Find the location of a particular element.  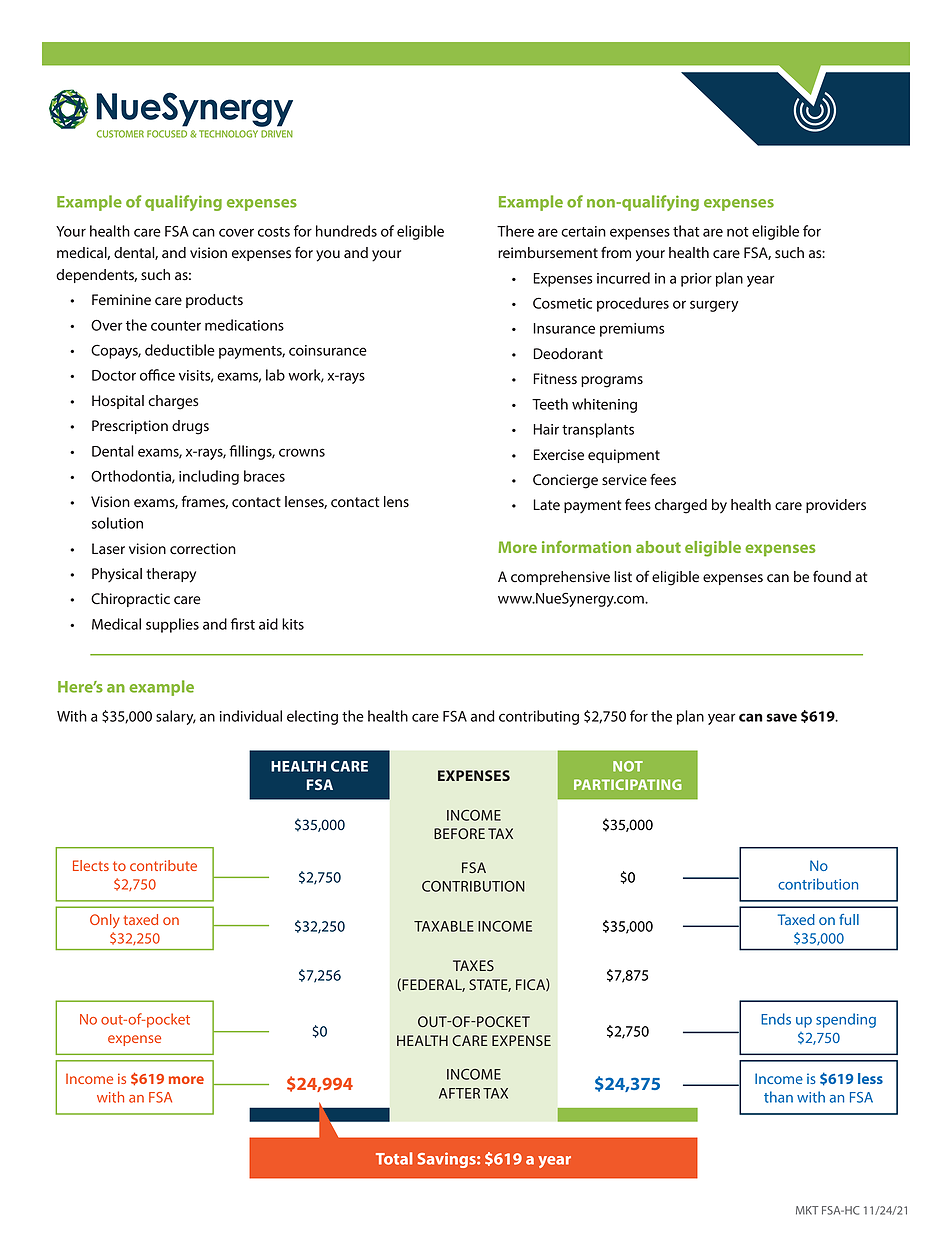

products is located at coordinates (214, 301).
